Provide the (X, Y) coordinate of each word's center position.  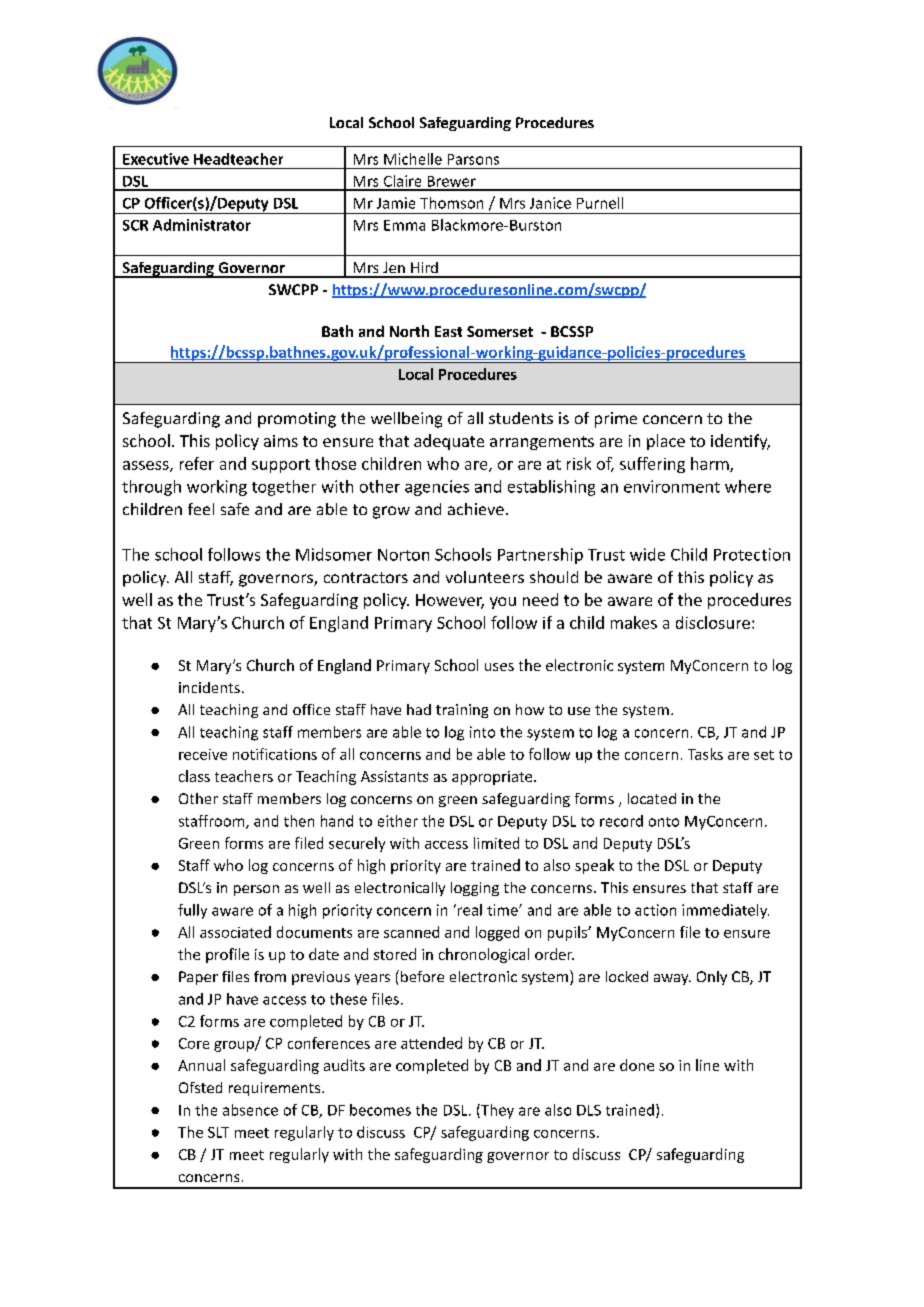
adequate (449, 442)
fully (192, 911)
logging (475, 889)
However (450, 601)
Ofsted (200, 1087)
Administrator (202, 225)
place (666, 442)
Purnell (600, 203)
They (496, 1111)
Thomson (451, 203)
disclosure (713, 622)
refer (197, 463)
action (655, 910)
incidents (209, 687)
